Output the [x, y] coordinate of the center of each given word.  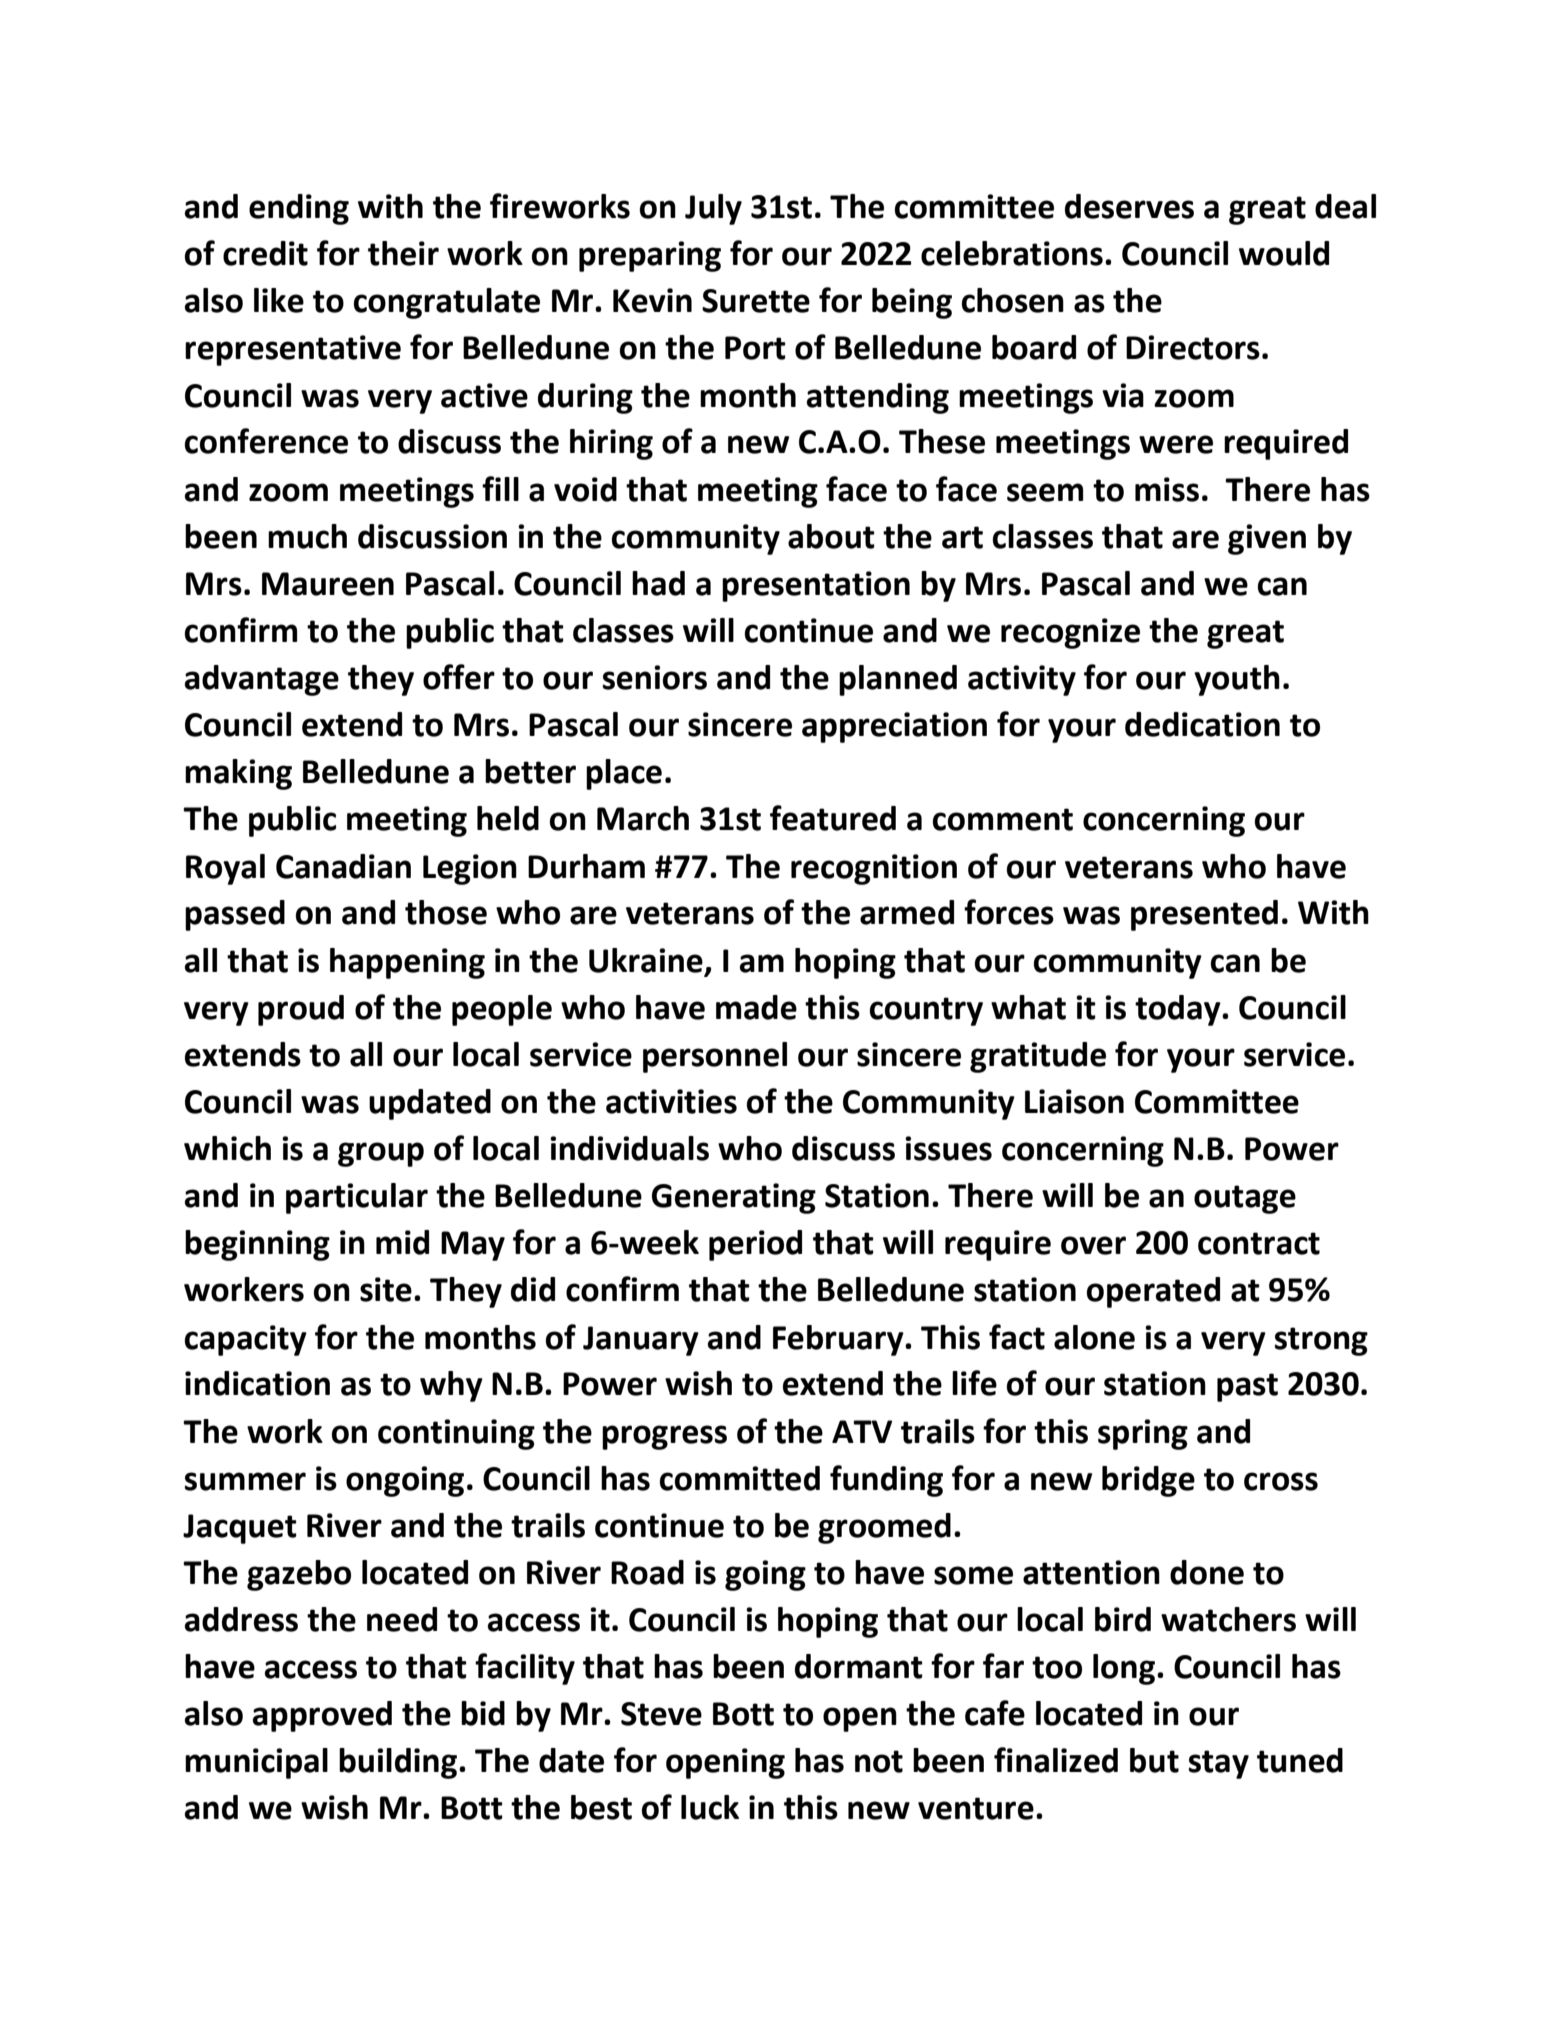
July [713, 209]
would [1284, 253]
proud [301, 1010]
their [403, 253]
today [1179, 1010]
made [756, 1007]
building [398, 1763]
